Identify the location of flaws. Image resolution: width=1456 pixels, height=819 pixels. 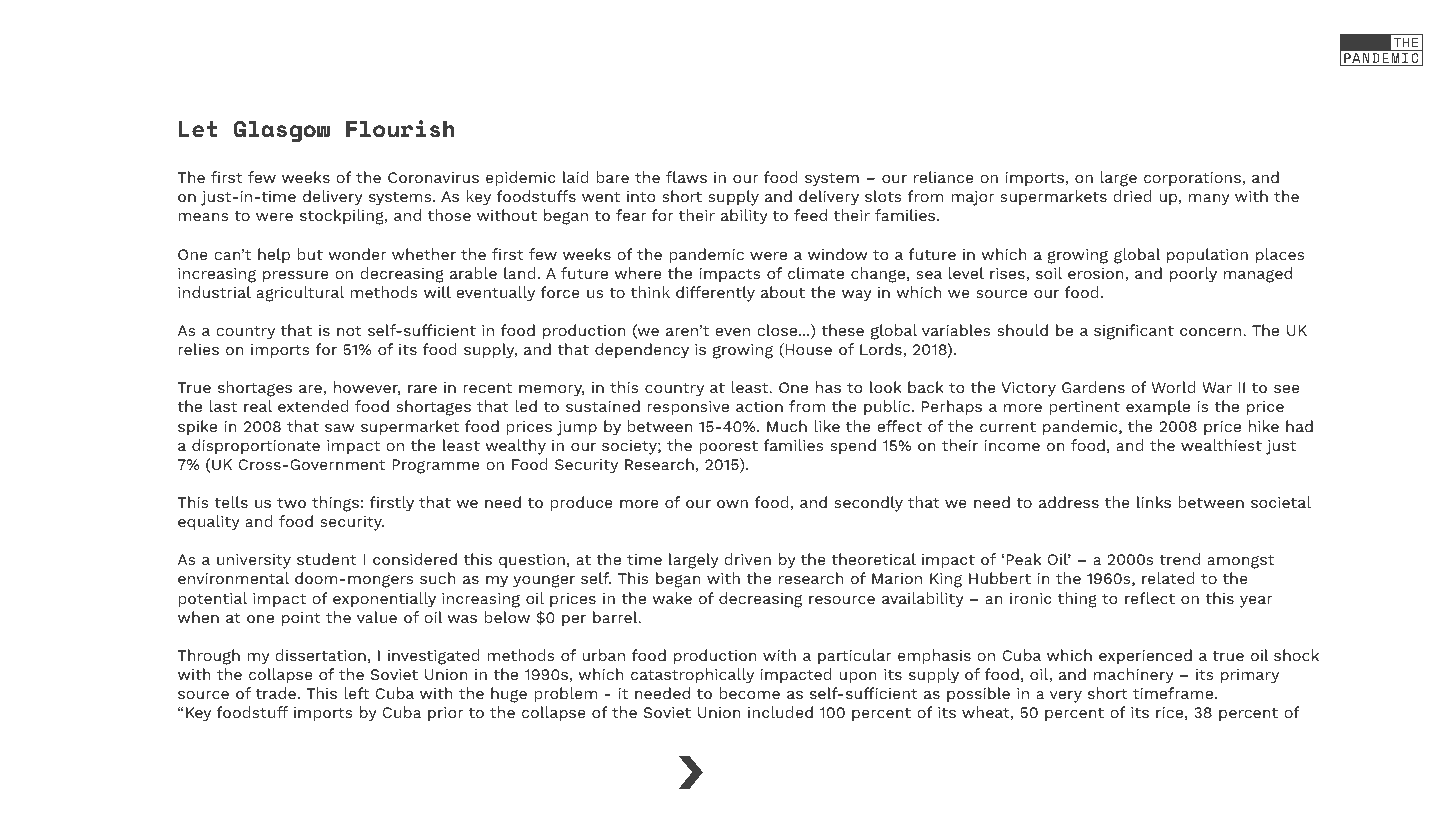
(686, 177).
